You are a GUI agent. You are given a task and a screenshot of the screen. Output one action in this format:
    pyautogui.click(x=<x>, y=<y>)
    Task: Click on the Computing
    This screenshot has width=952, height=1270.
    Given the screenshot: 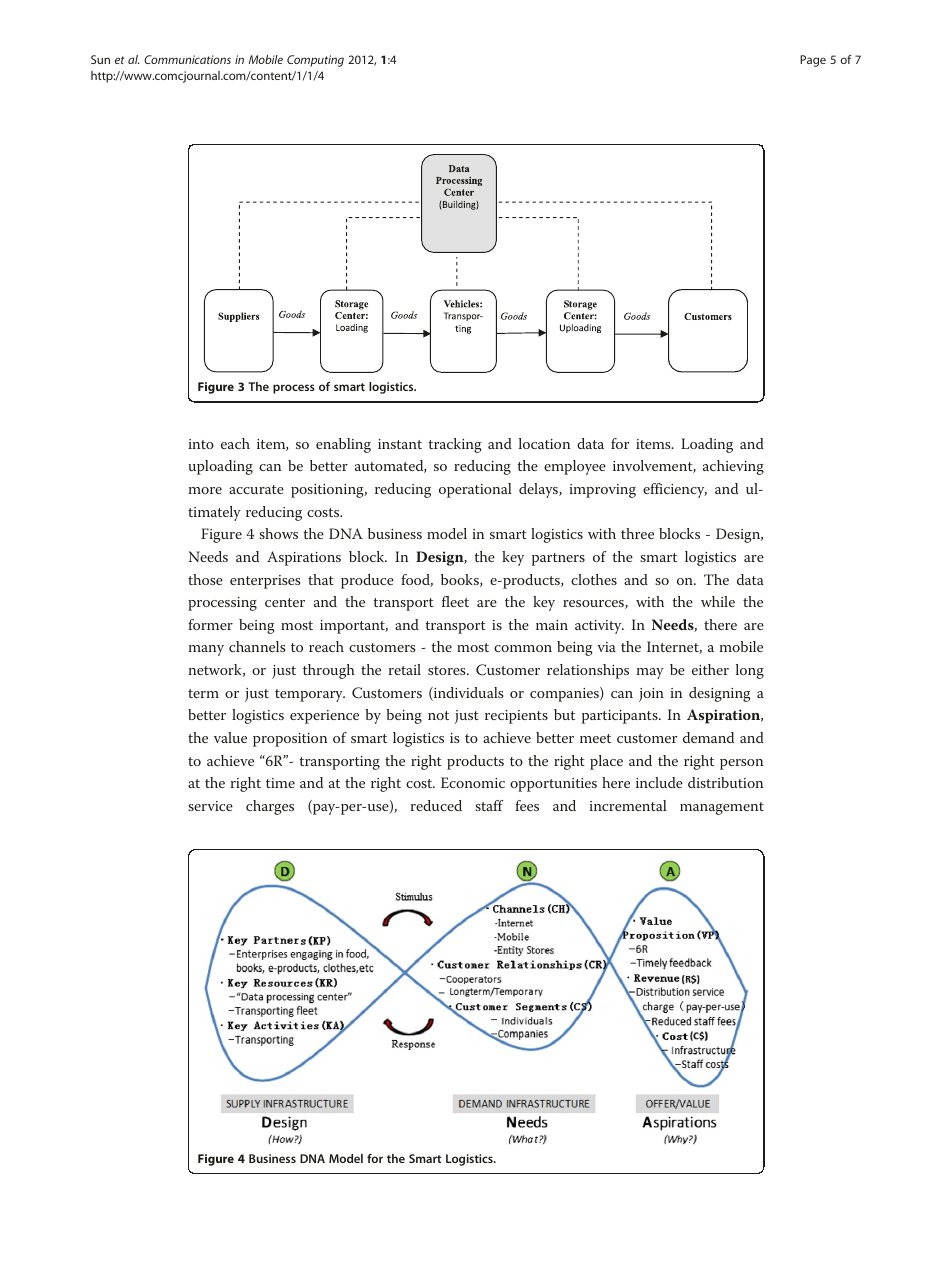 What is the action you would take?
    pyautogui.click(x=315, y=61)
